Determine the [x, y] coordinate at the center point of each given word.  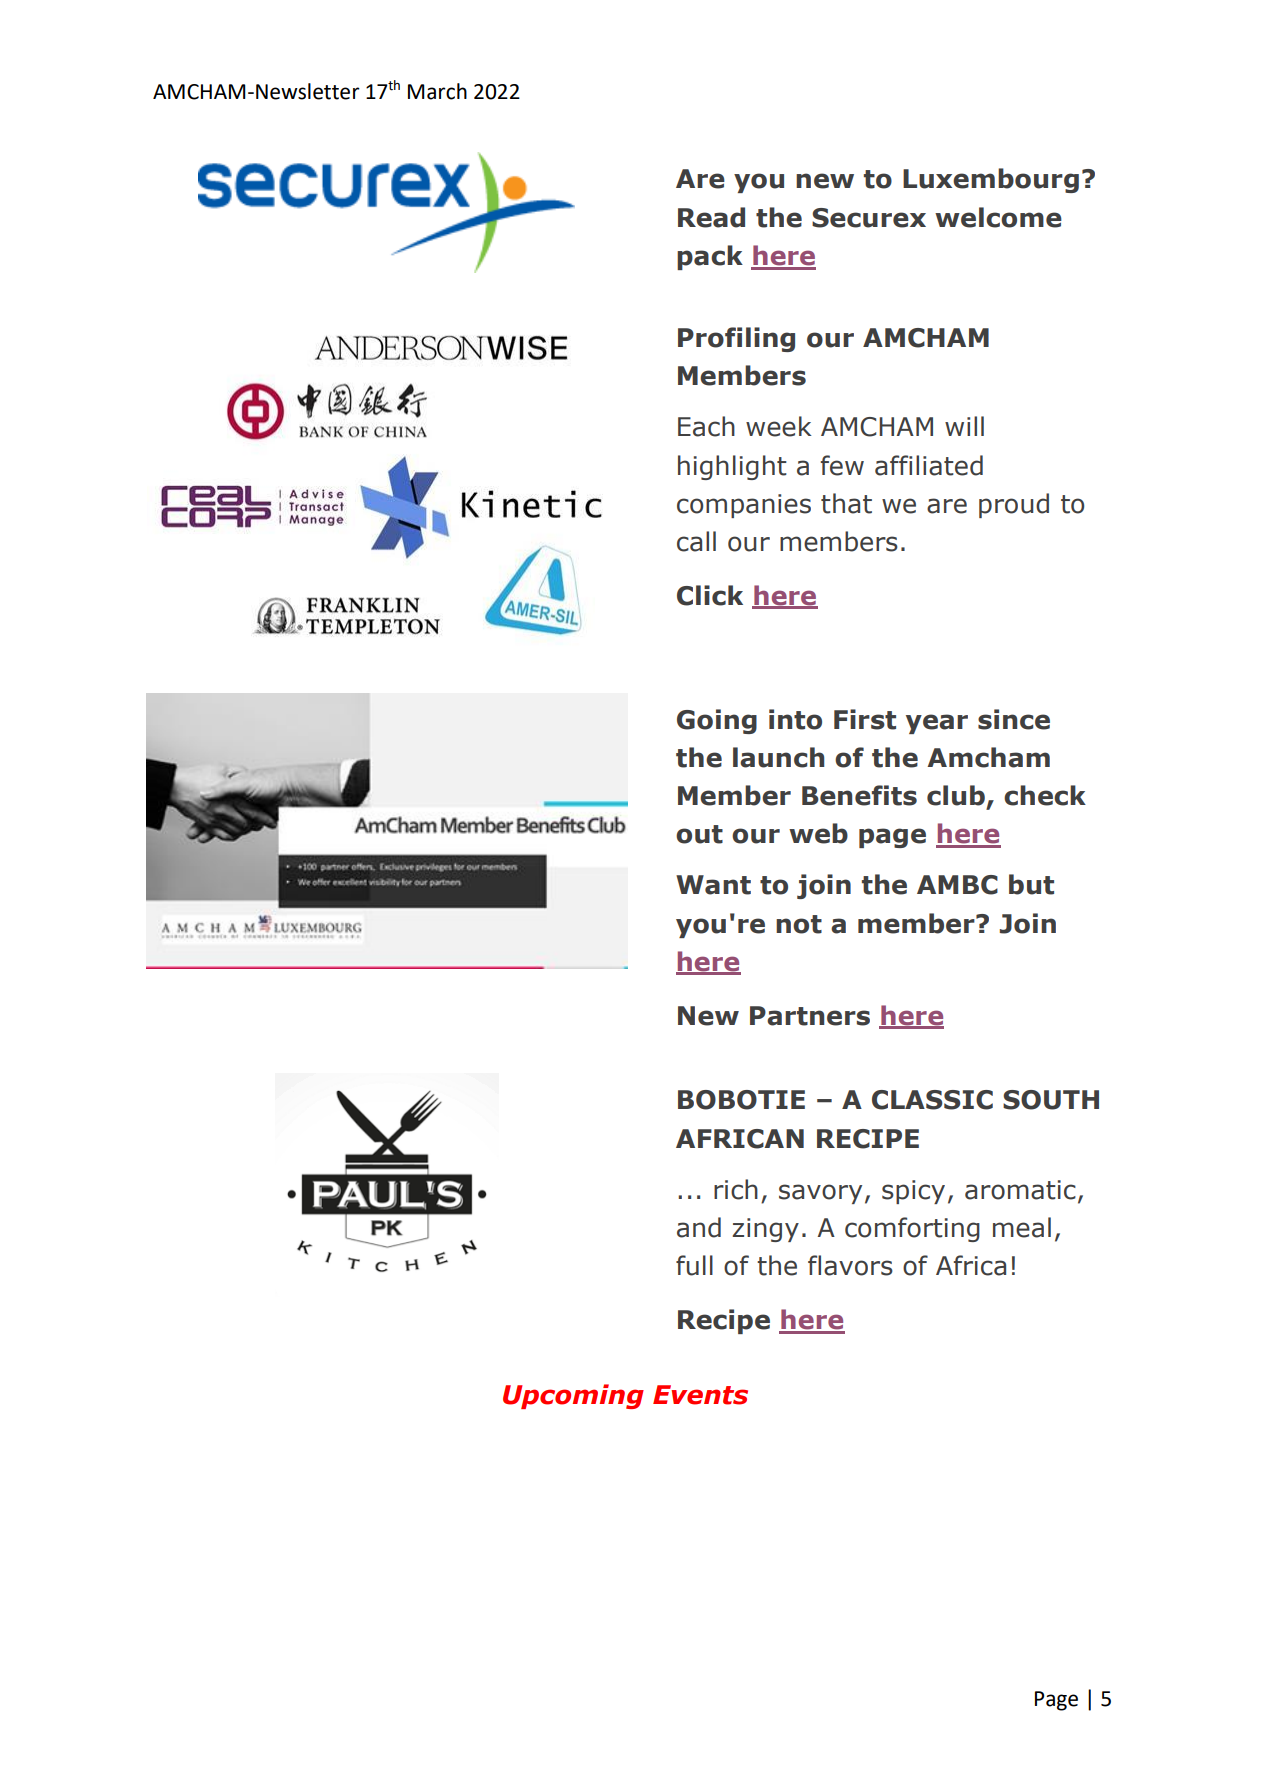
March [437, 91]
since [1014, 719]
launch [778, 757]
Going [717, 721]
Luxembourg [991, 180]
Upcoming [573, 1396]
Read [711, 217]
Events [700, 1395]
